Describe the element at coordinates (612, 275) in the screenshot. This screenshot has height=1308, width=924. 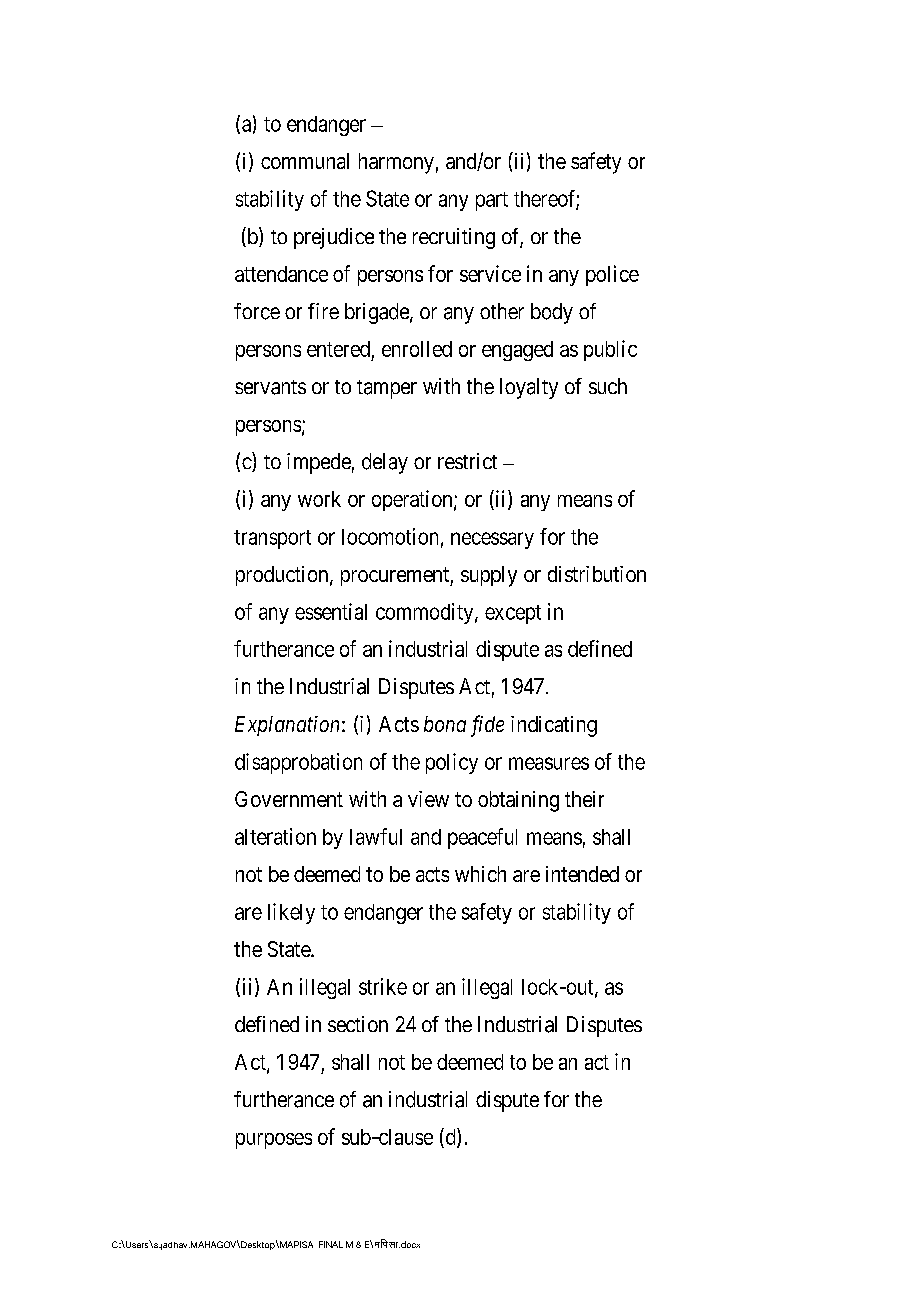
I see `police` at that location.
